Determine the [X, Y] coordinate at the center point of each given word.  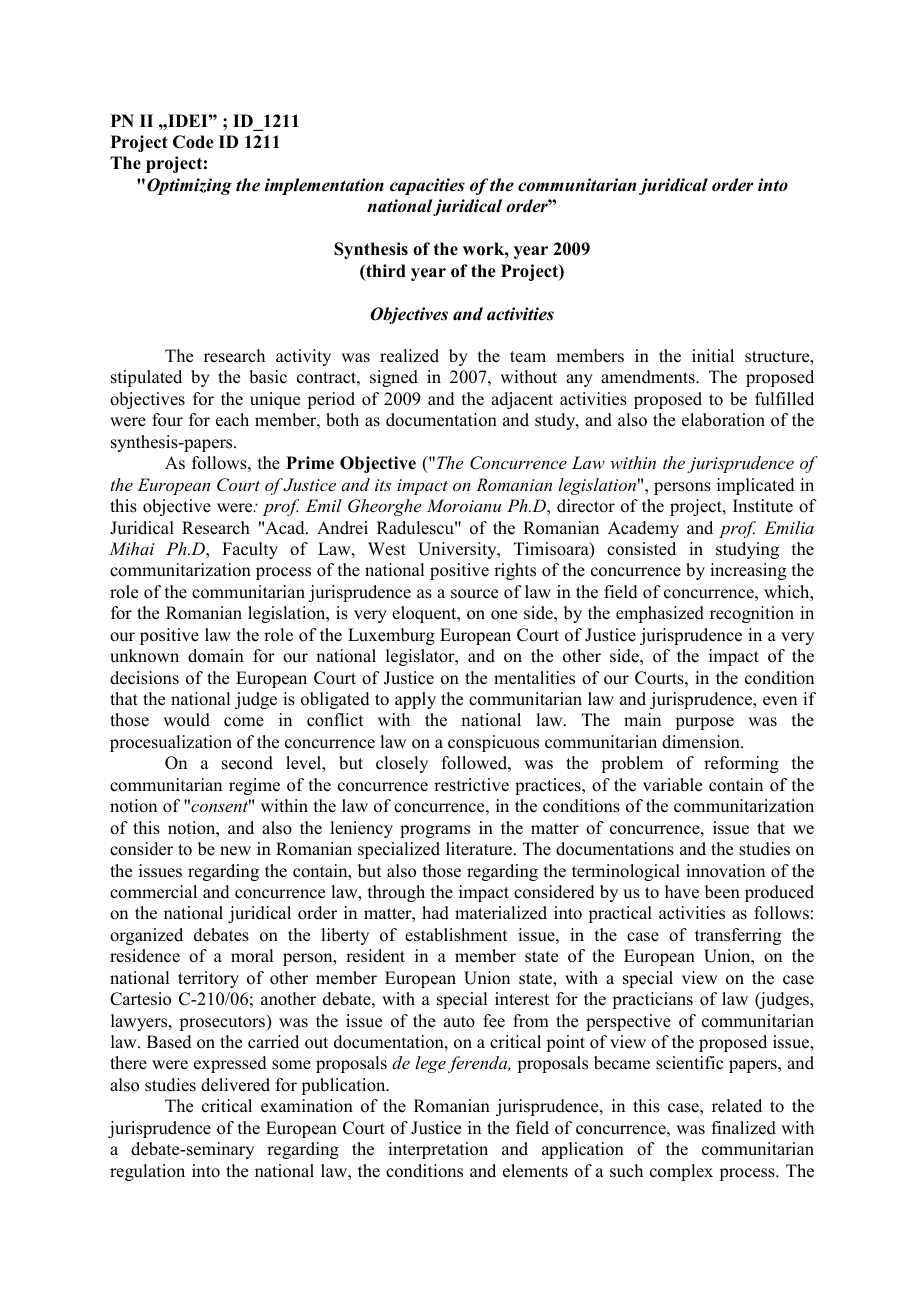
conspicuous [493, 743]
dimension [702, 742]
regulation [147, 1172]
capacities [427, 186]
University [458, 550]
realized [409, 356]
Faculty [250, 550]
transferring [738, 936]
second [247, 763]
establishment [456, 935]
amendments [649, 377]
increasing [748, 571]
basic [268, 377]
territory [208, 979]
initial [713, 355]
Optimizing [189, 186]
